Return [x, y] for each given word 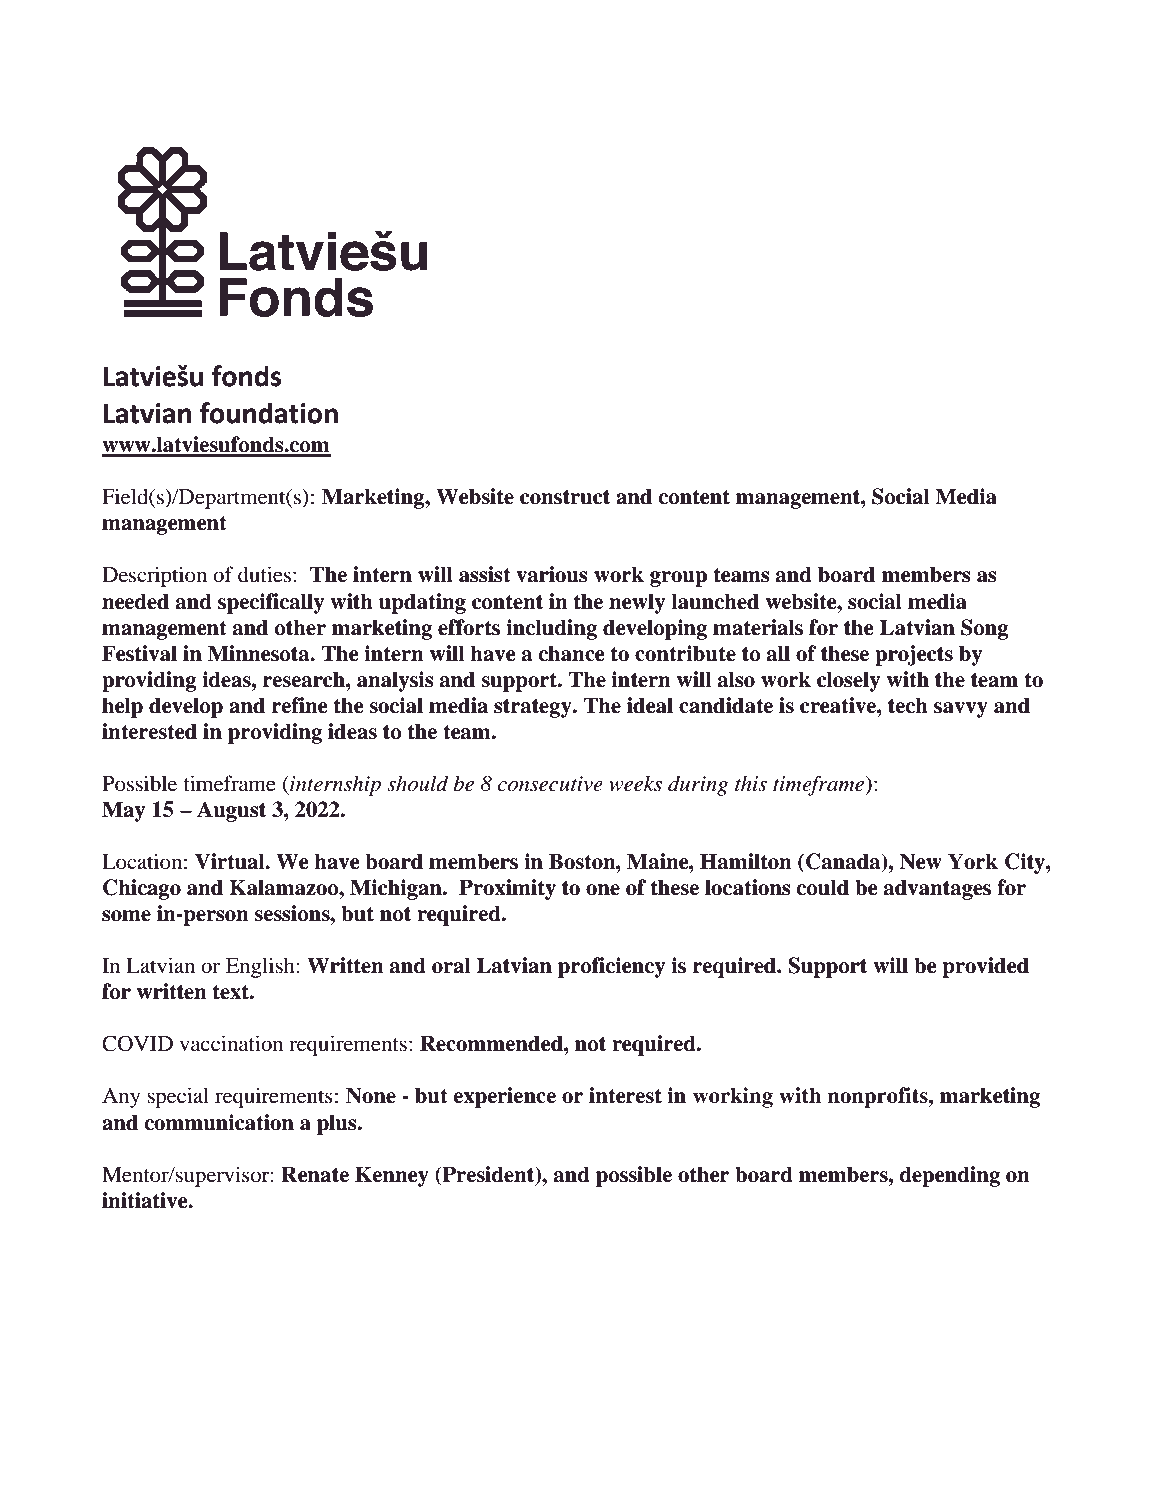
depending [949, 1176]
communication [219, 1122]
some [126, 916]
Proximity [507, 889]
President [488, 1175]
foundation [269, 413]
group [678, 579]
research [305, 679]
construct [565, 497]
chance [571, 653]
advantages [937, 889]
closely [848, 681]
